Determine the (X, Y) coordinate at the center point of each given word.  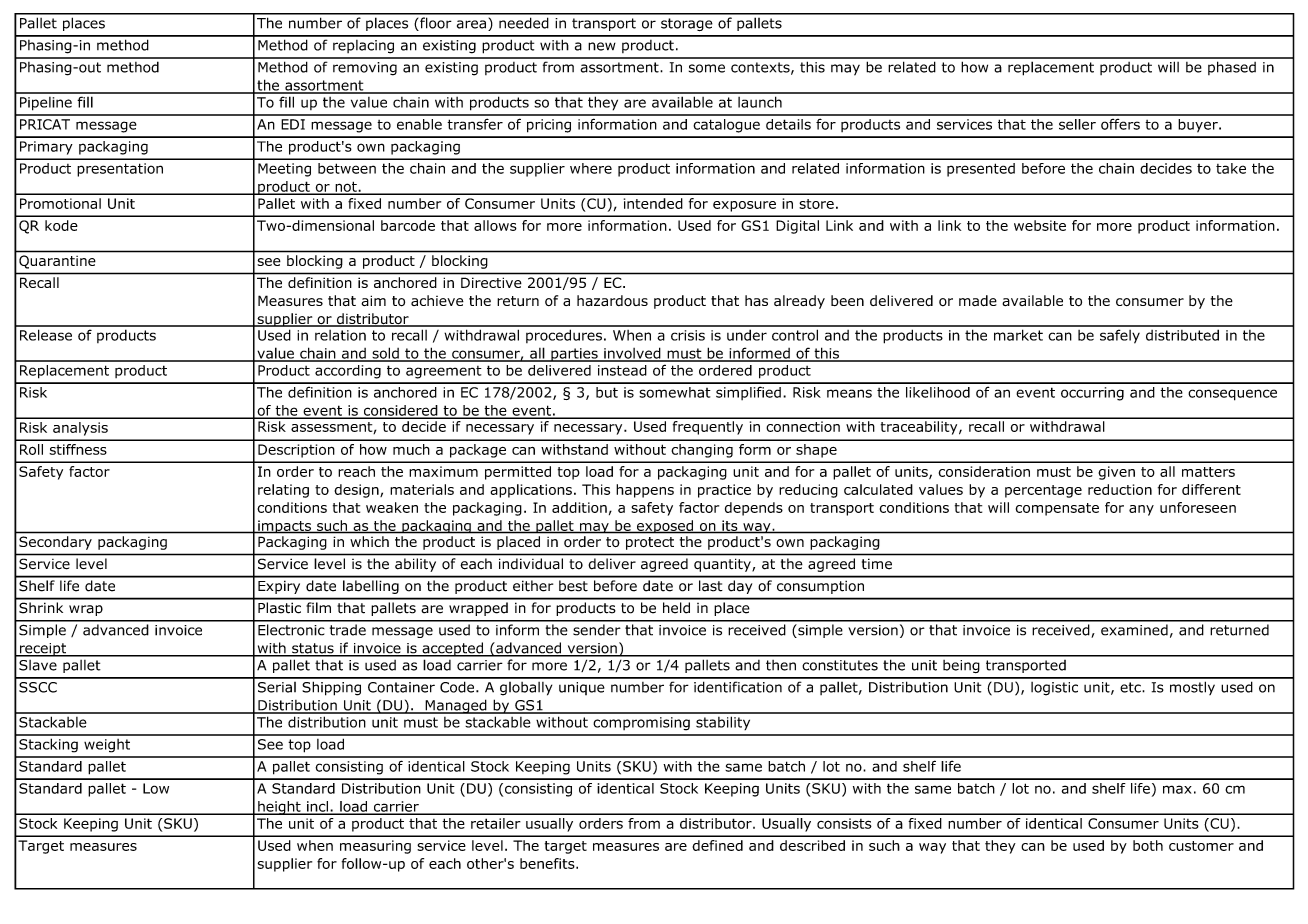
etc (1131, 687)
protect (650, 543)
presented (981, 170)
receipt (43, 650)
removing (365, 69)
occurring (1092, 394)
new (602, 46)
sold (385, 354)
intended (653, 203)
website (1040, 225)
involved (632, 354)
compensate (1057, 509)
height (279, 808)
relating (283, 491)
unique (582, 688)
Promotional (60, 203)
